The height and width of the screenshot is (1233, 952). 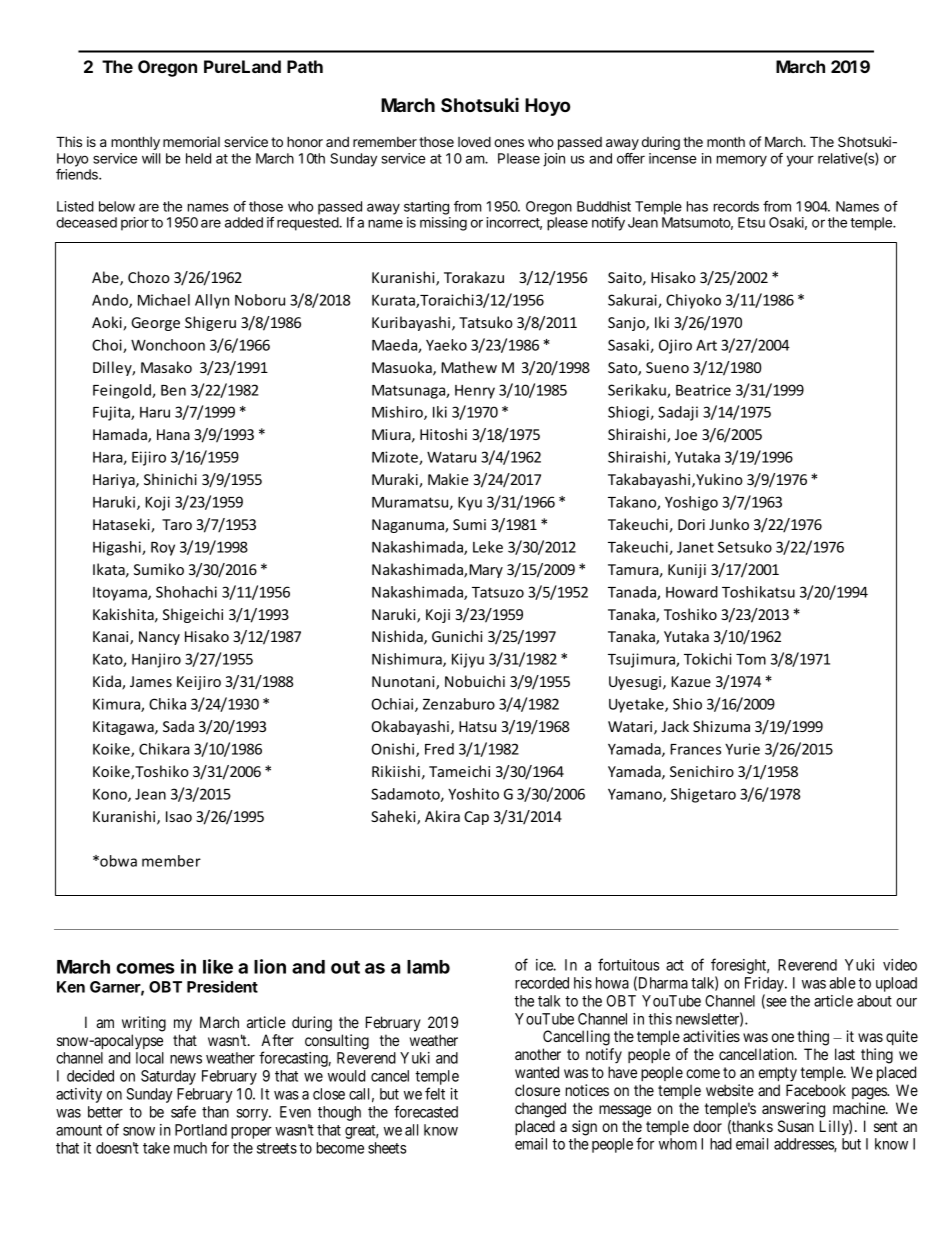 I want to click on Cap, so click(x=476, y=818).
